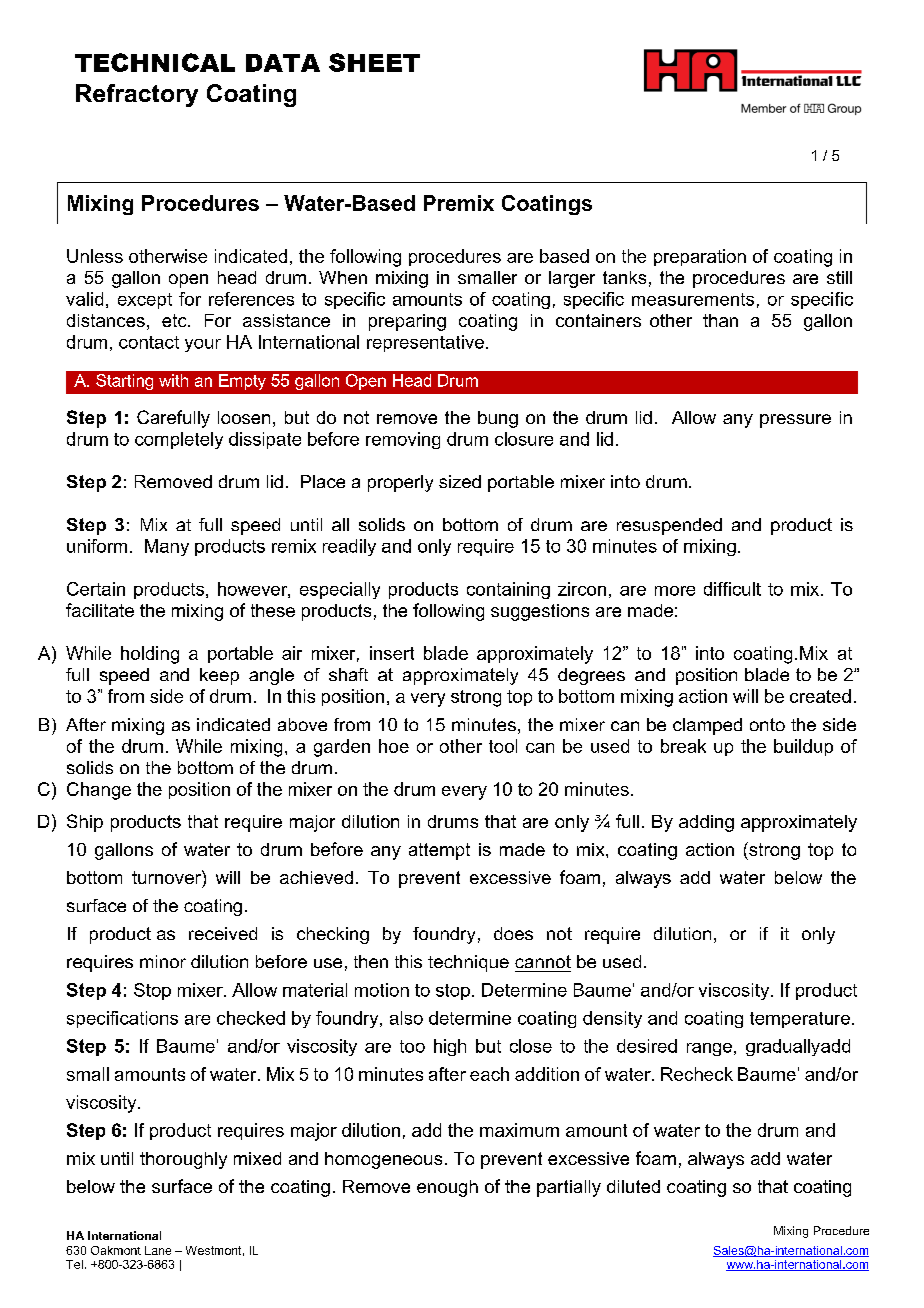  Describe the element at coordinates (732, 589) in the image. I see `difficult` at that location.
